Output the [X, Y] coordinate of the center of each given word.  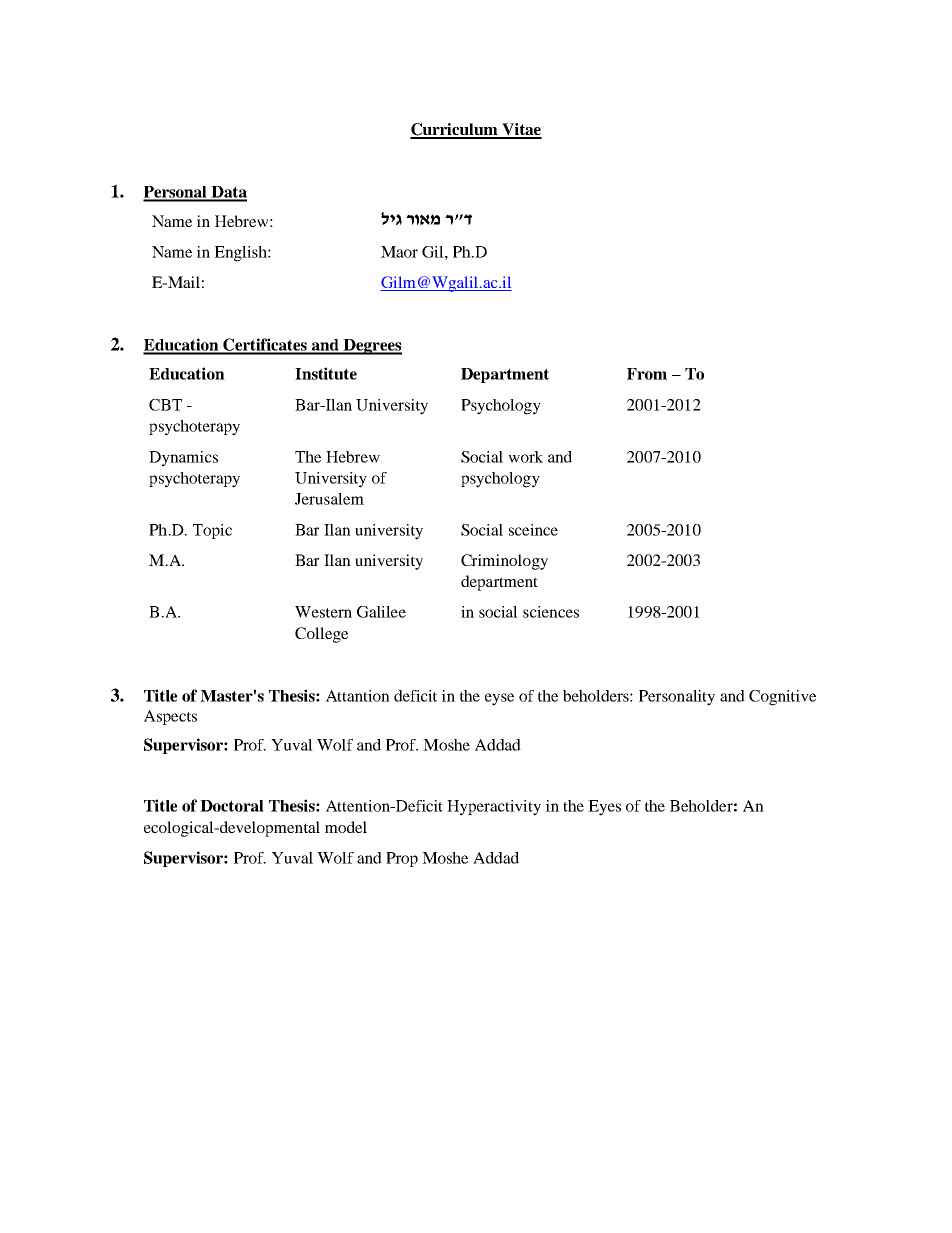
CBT [165, 405]
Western [323, 612]
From [647, 374]
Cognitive [782, 698]
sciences [551, 612]
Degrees [371, 347]
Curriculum [455, 130]
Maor [399, 252]
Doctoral [232, 806]
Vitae [521, 130]
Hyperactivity [494, 808]
